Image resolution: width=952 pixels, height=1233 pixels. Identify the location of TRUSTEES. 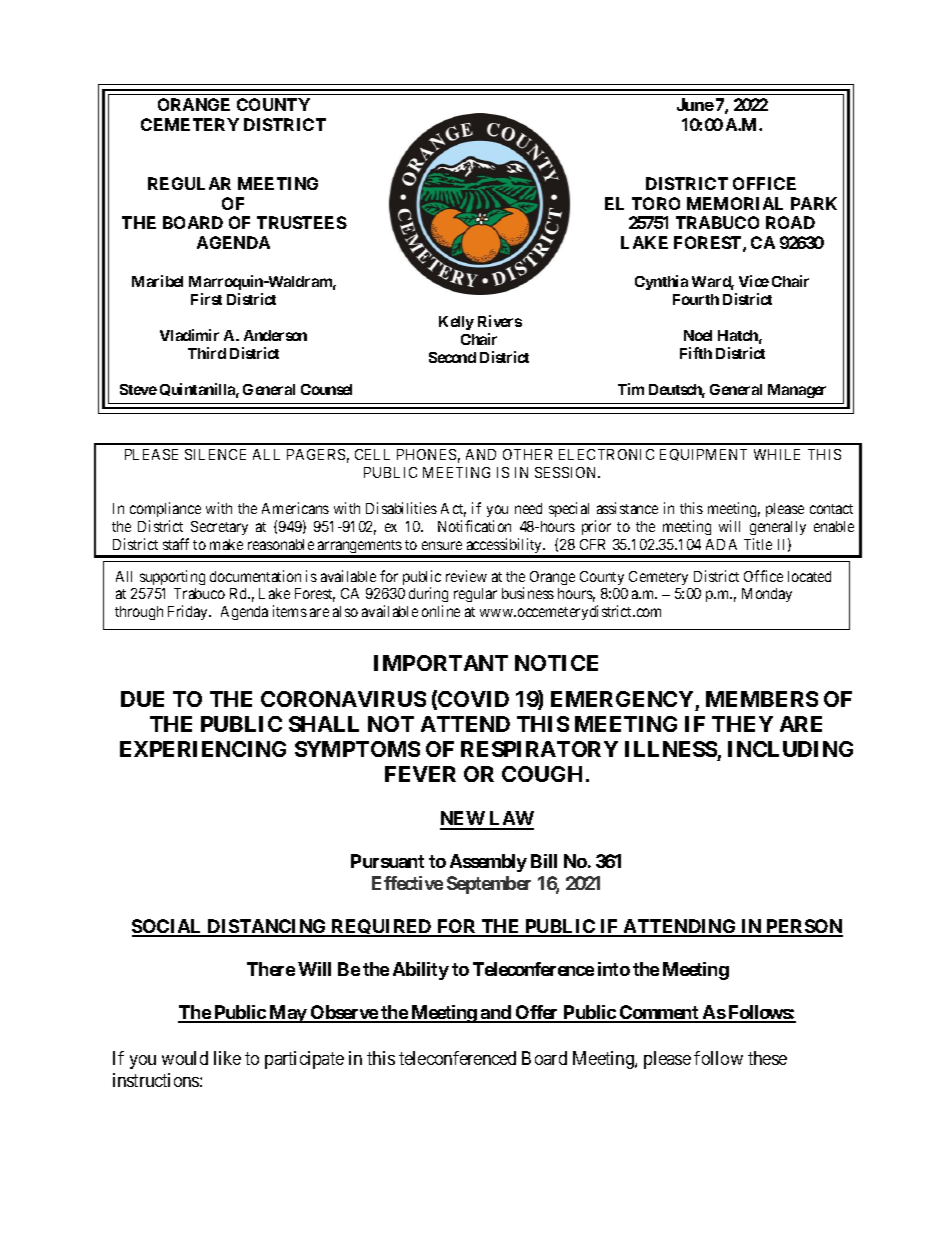
(302, 222).
